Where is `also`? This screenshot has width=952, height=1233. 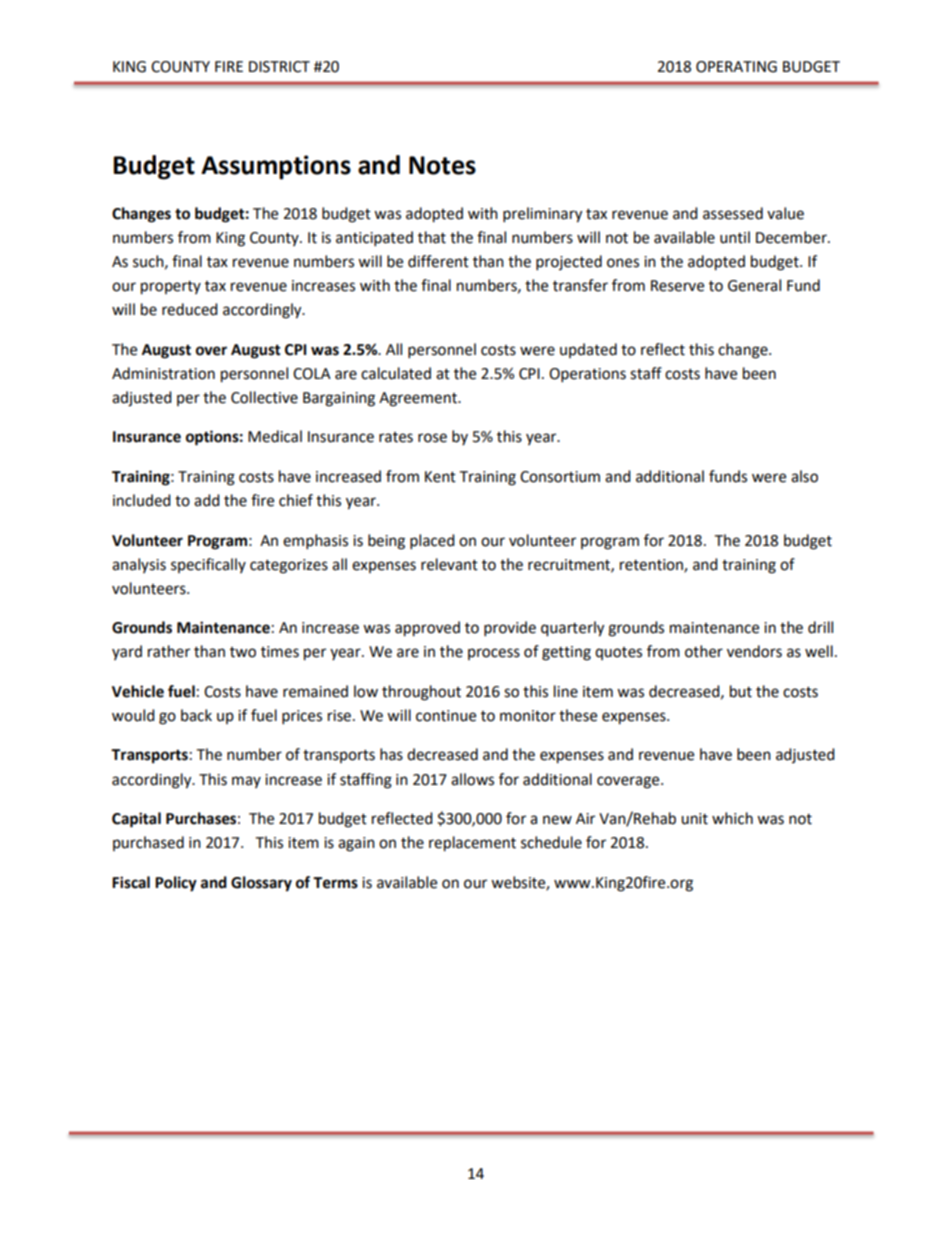 also is located at coordinates (804, 476).
